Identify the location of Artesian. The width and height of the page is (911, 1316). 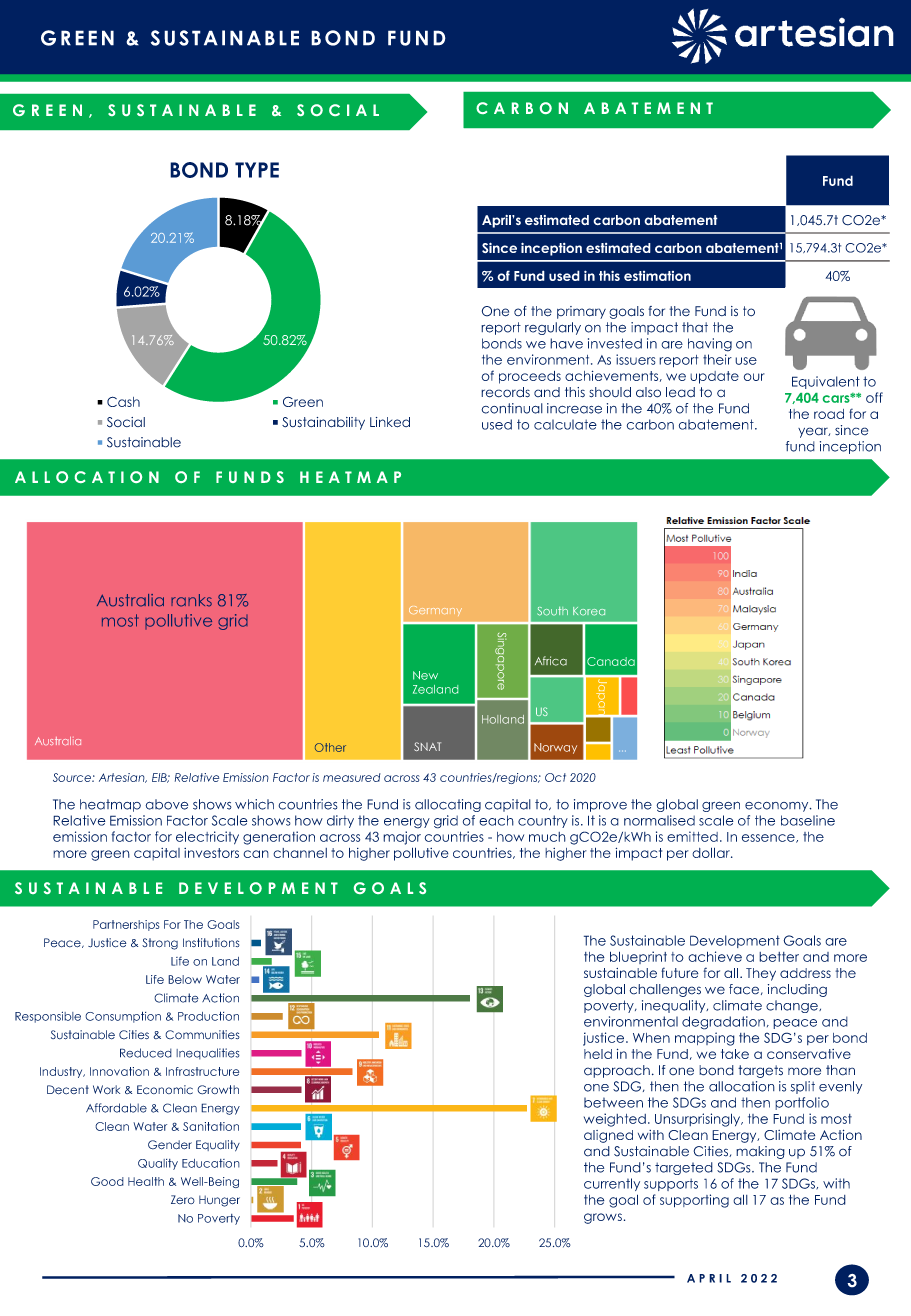
(123, 778).
